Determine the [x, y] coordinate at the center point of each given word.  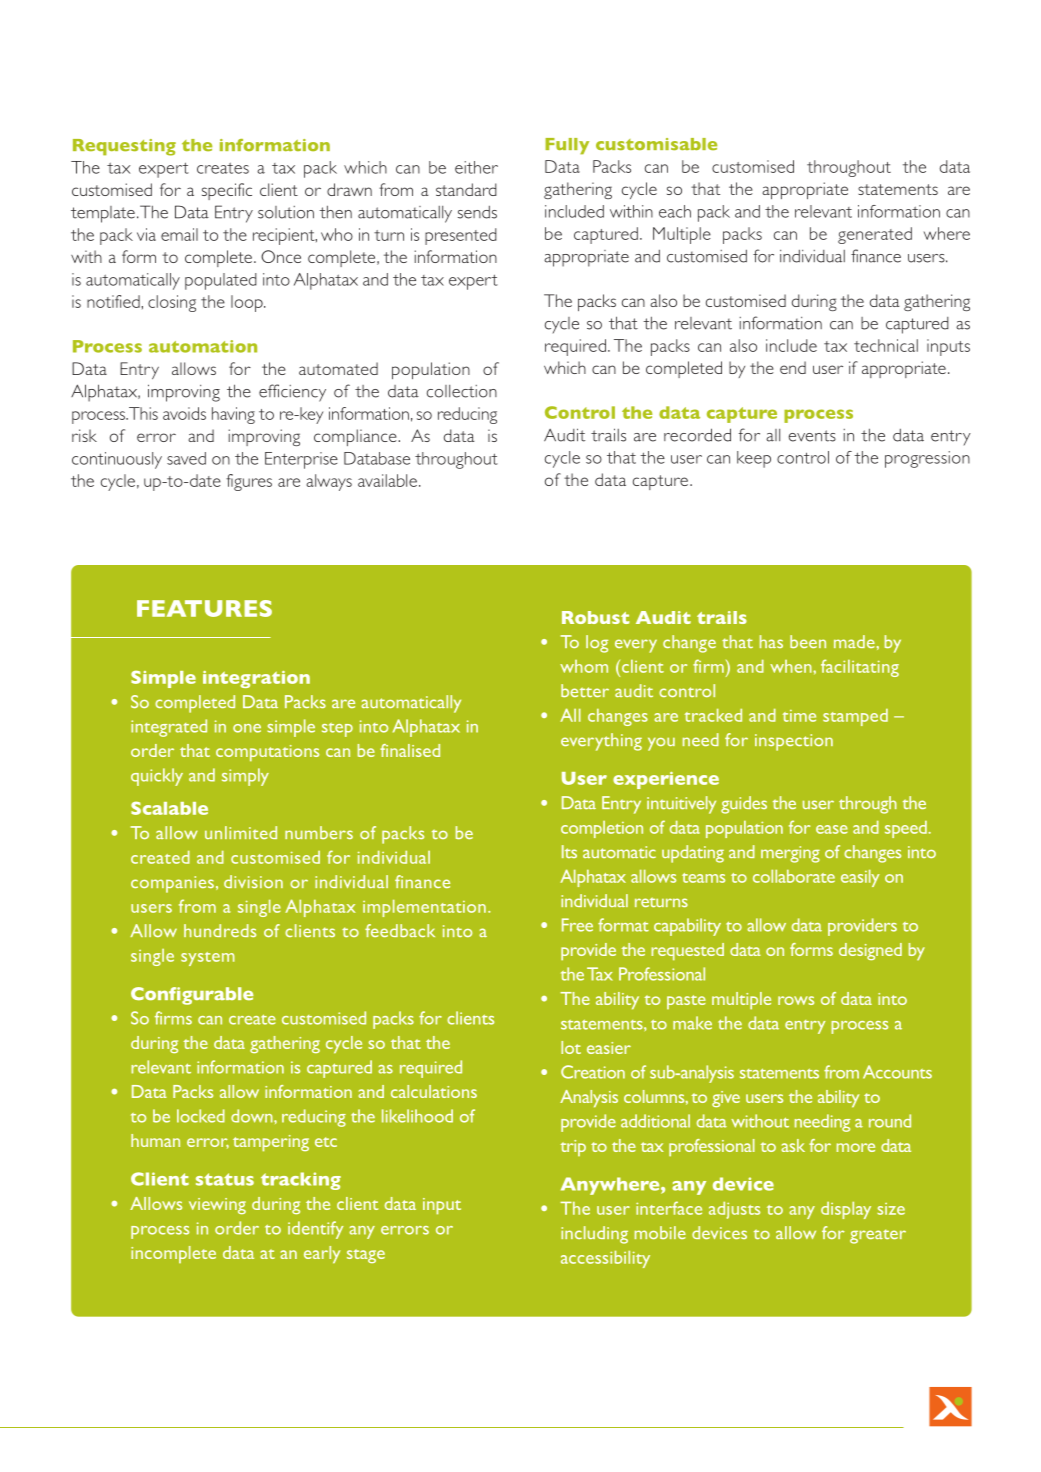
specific [227, 191]
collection [462, 391]
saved [186, 458]
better [585, 690]
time [799, 716]
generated [875, 235]
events [812, 436]
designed [870, 951]
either [476, 167]
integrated [169, 728]
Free [577, 925]
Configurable [192, 996]
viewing [217, 1206]
